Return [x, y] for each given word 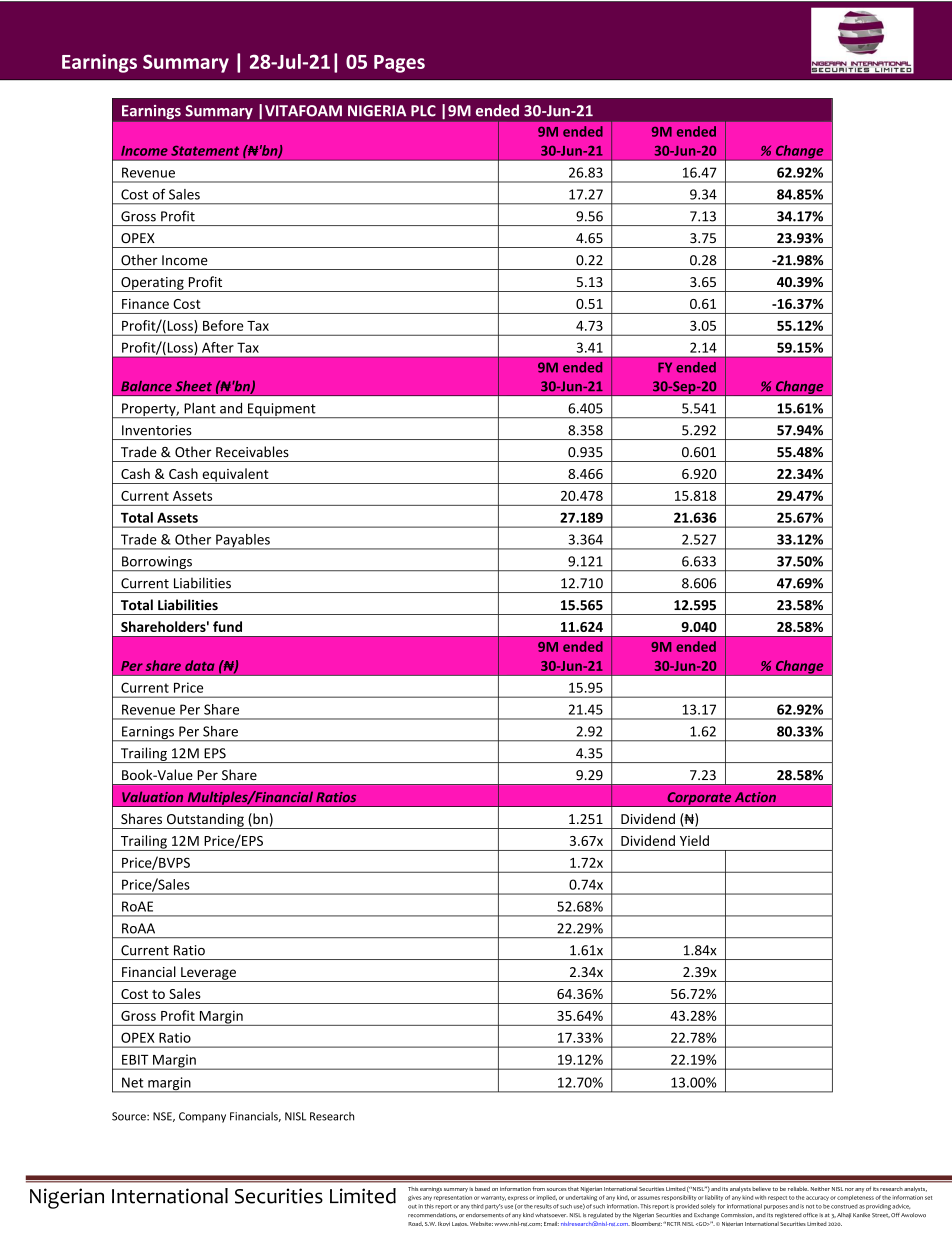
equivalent [235, 476]
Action [755, 797]
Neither [820, 1189]
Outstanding [205, 821]
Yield [694, 840]
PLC [423, 111]
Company [202, 1117]
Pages [399, 64]
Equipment [282, 410]
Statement [205, 150]
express [518, 1198]
